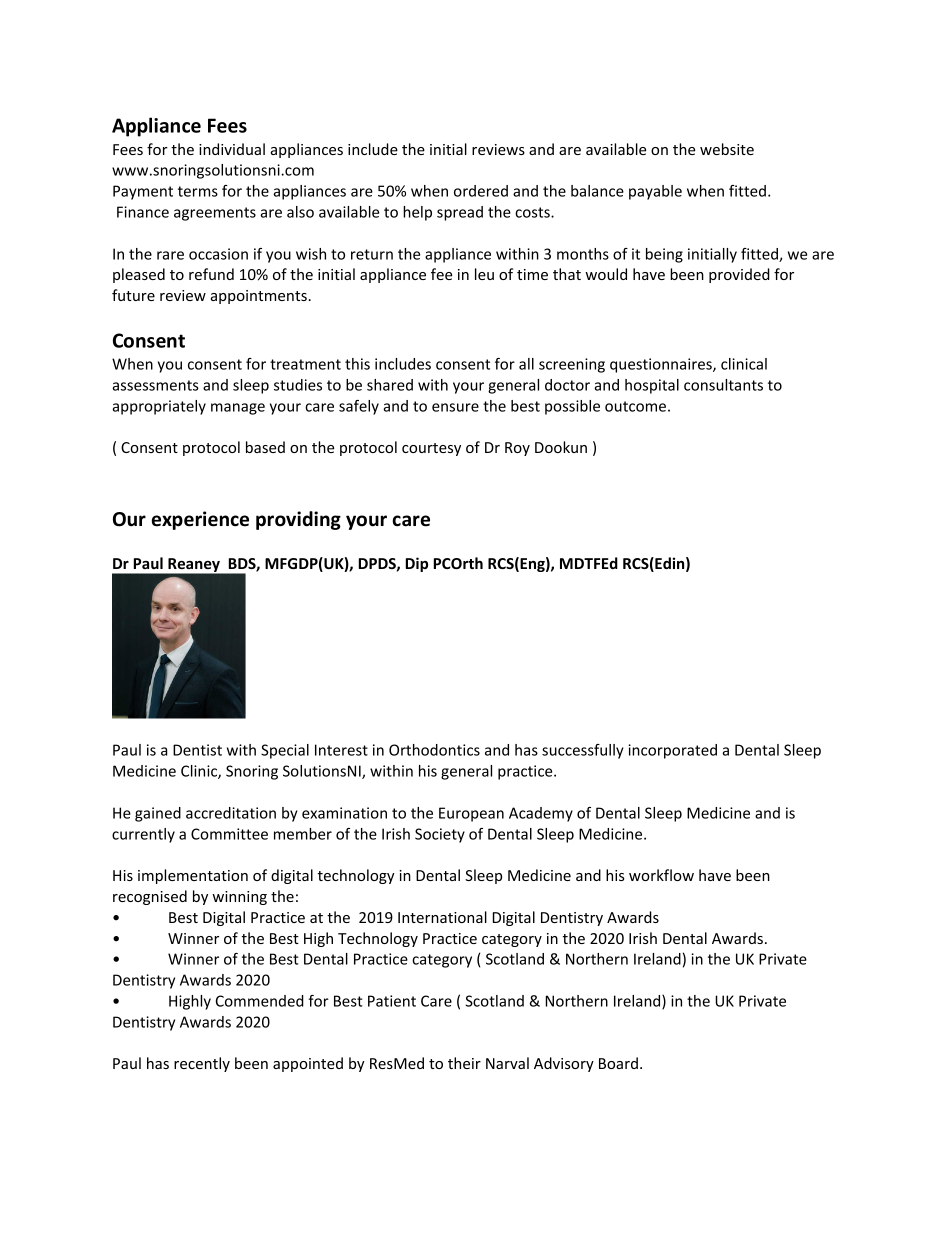 The width and height of the page is (952, 1233). I want to click on Roy, so click(517, 449).
